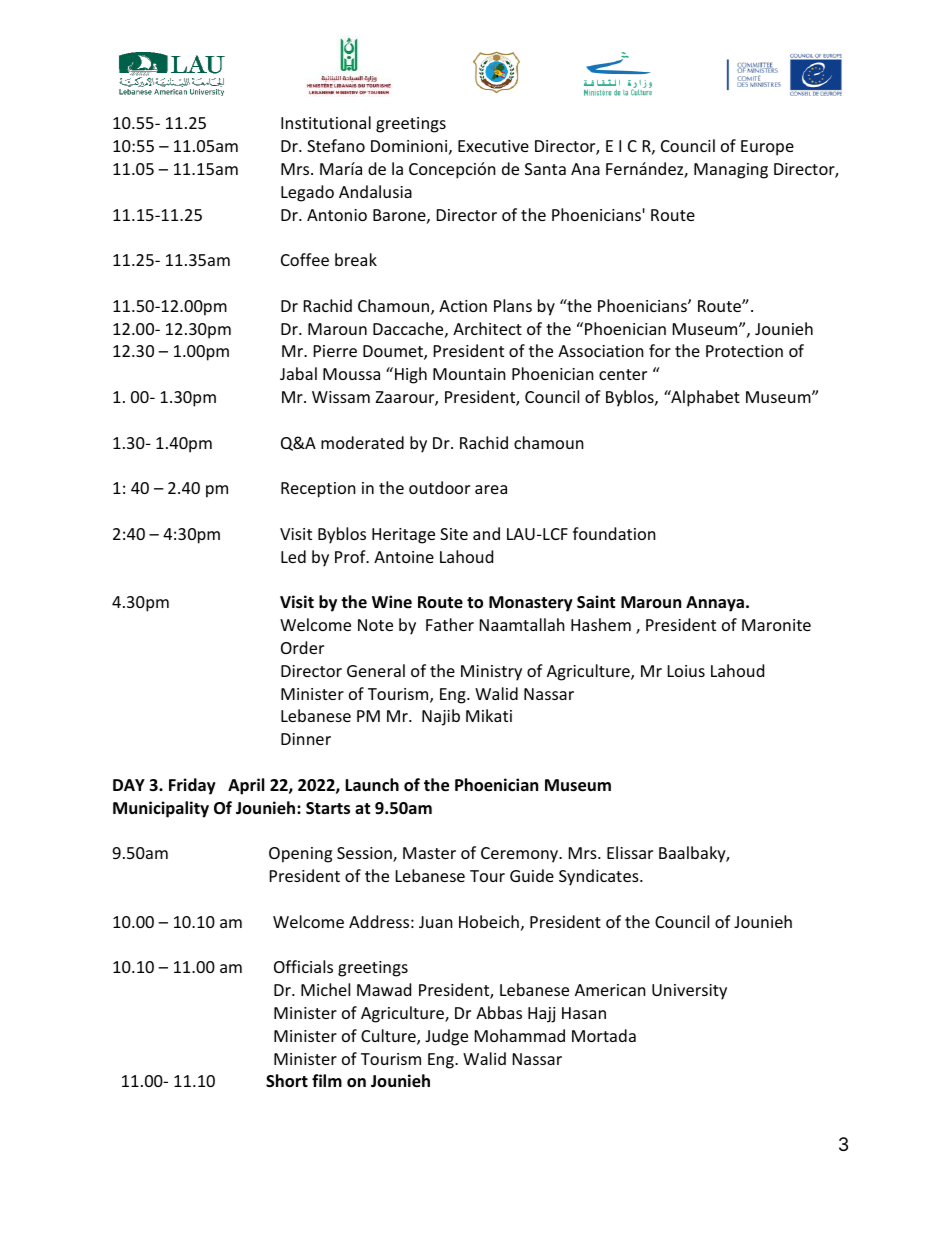  Describe the element at coordinates (246, 786) in the page. I see `April` at that location.
